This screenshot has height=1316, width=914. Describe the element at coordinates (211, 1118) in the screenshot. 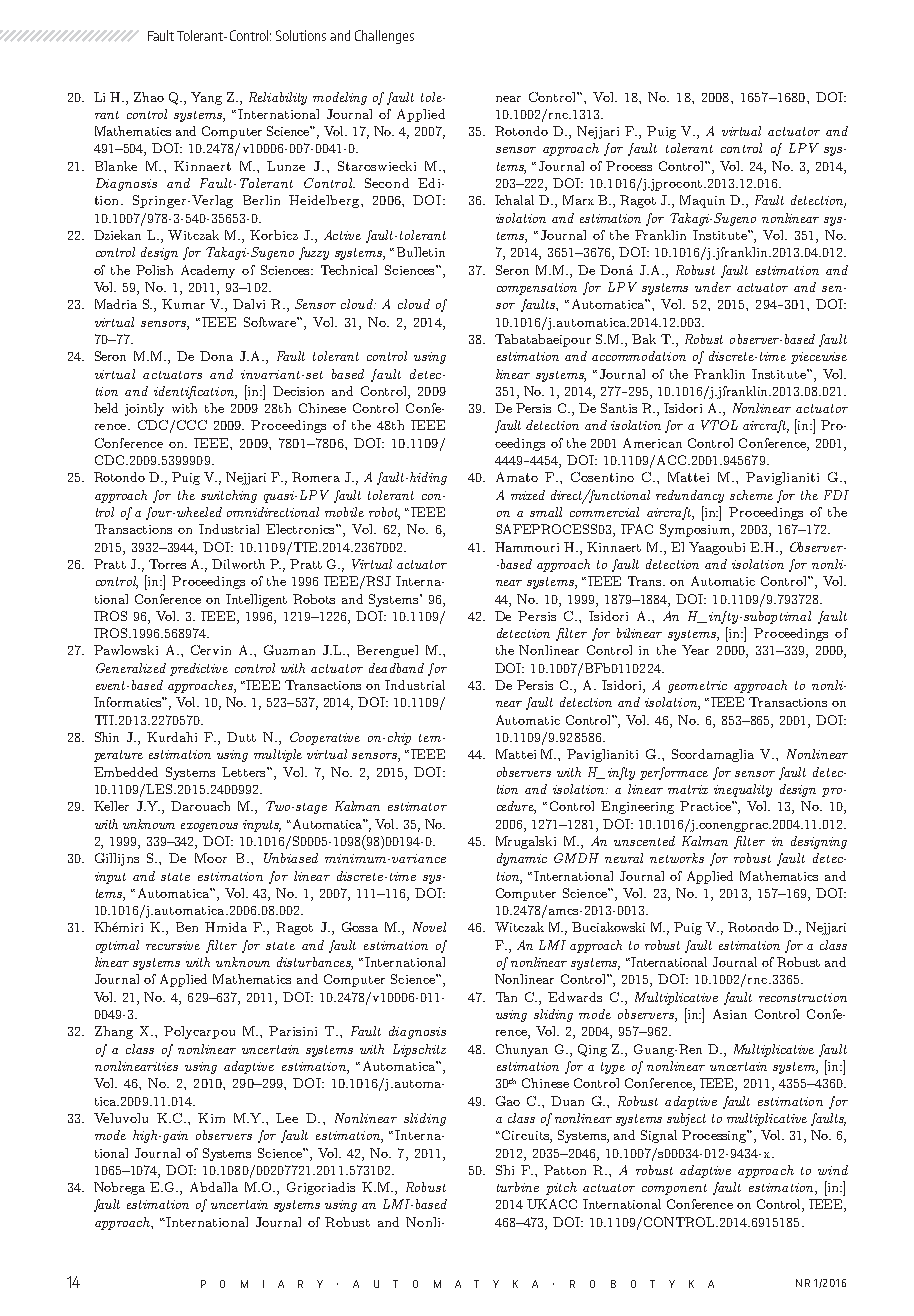

I see `Kim` at that location.
